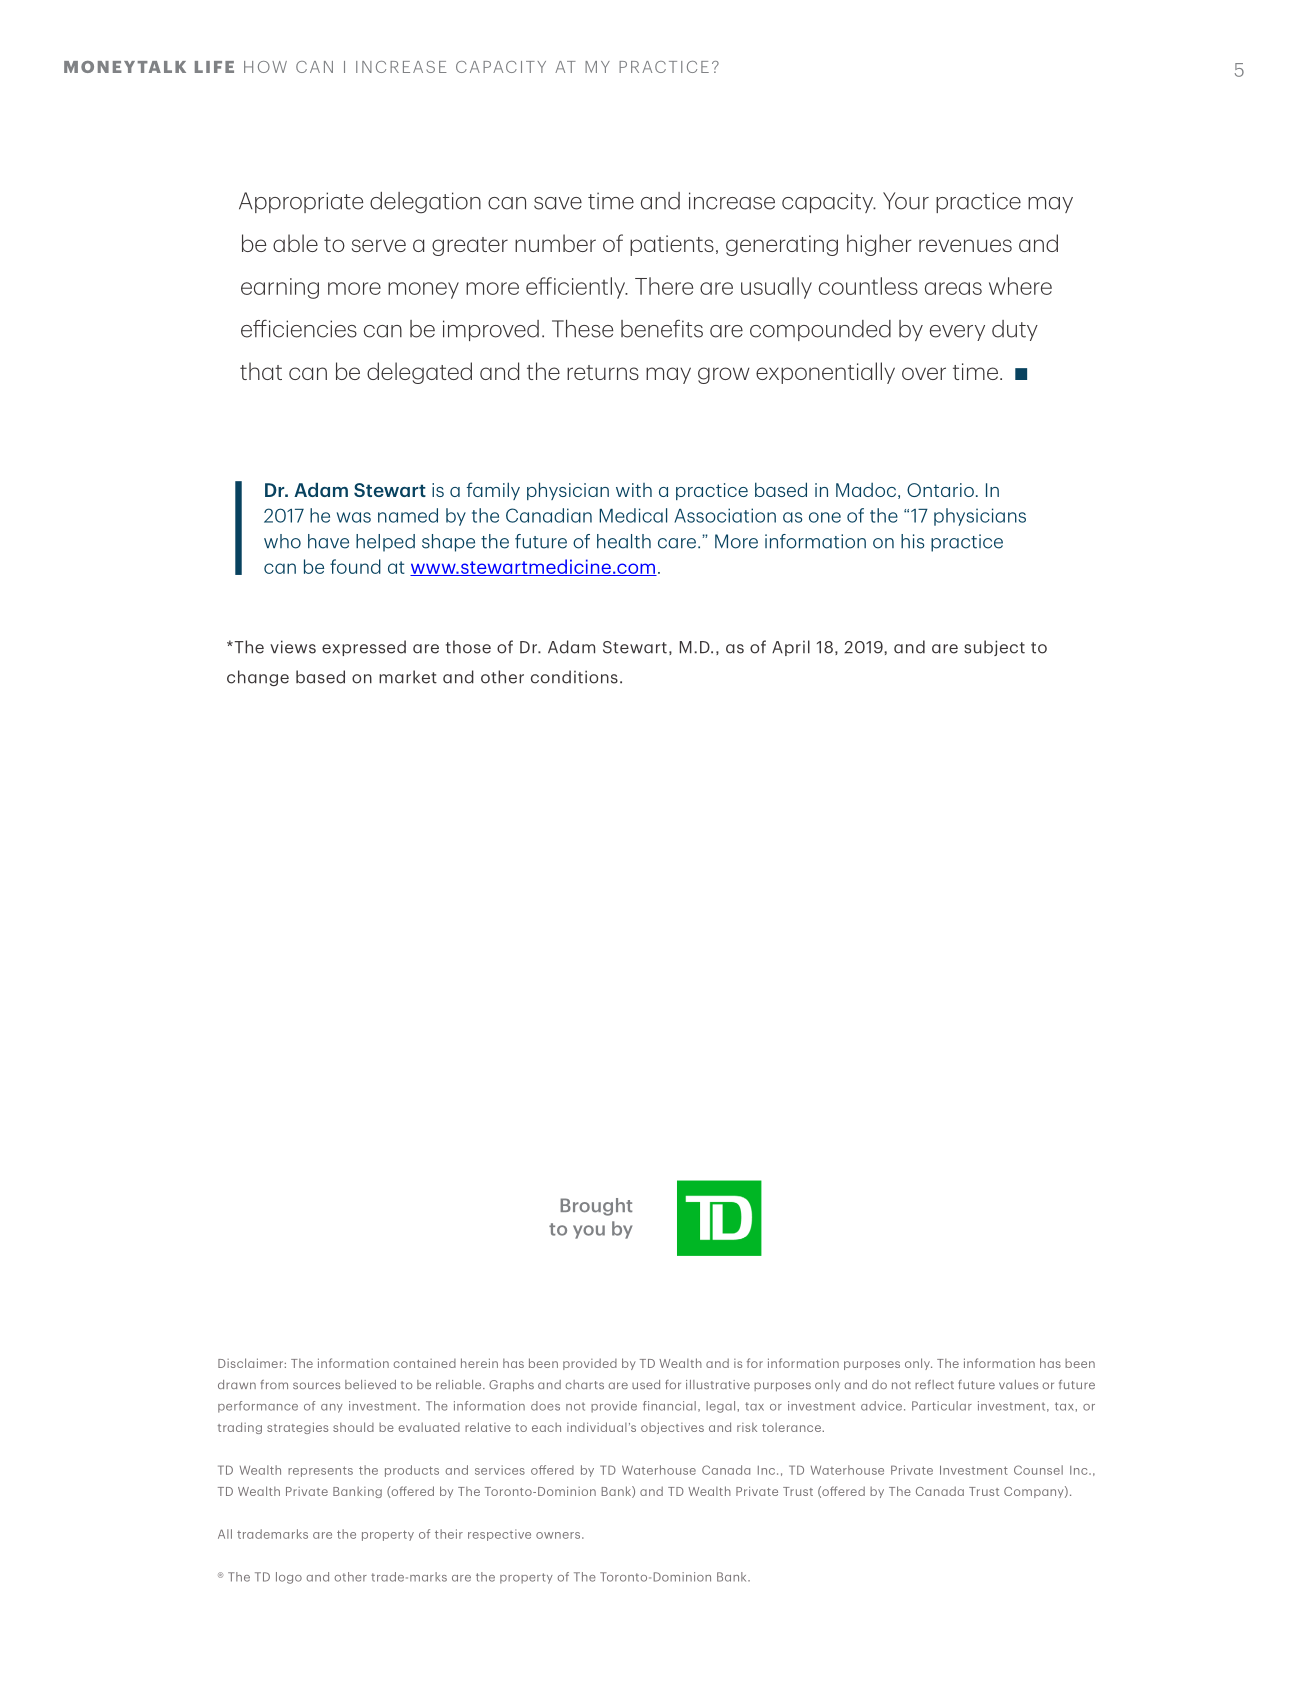 This screenshot has width=1307, height=1691. Describe the element at coordinates (261, 371) in the screenshot. I see `that` at that location.
